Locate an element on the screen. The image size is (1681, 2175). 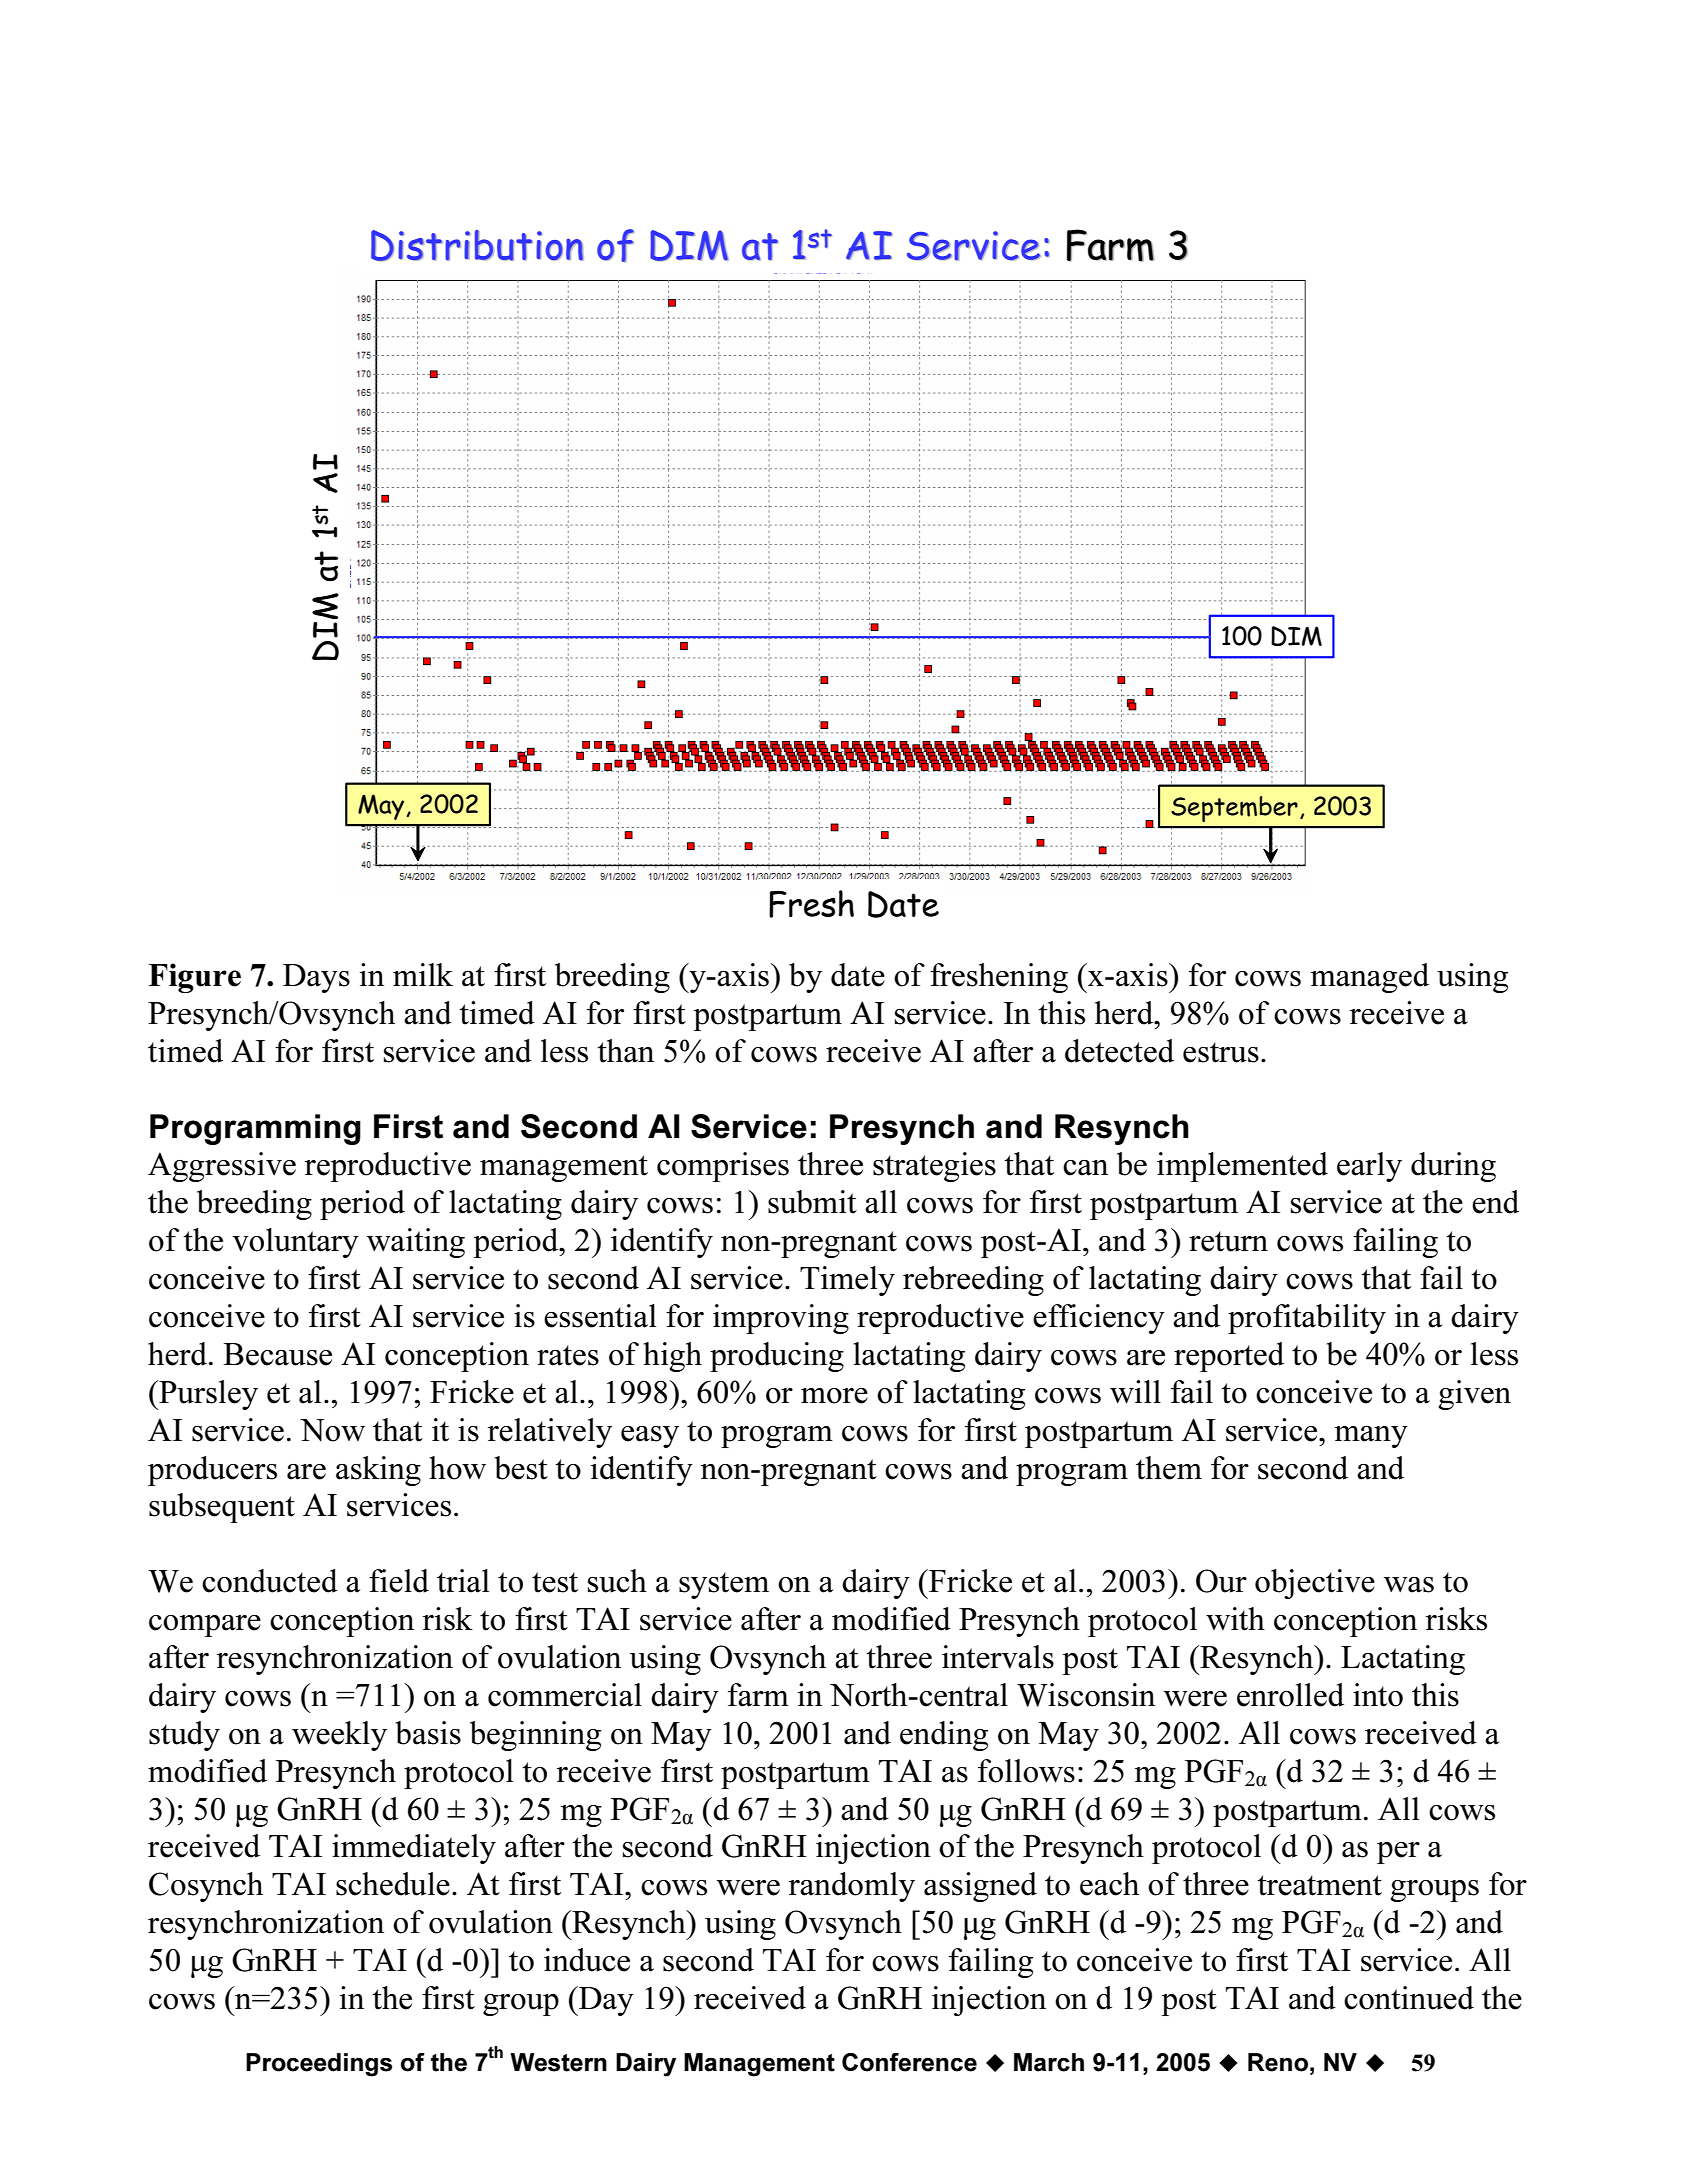
with is located at coordinates (1235, 1619).
